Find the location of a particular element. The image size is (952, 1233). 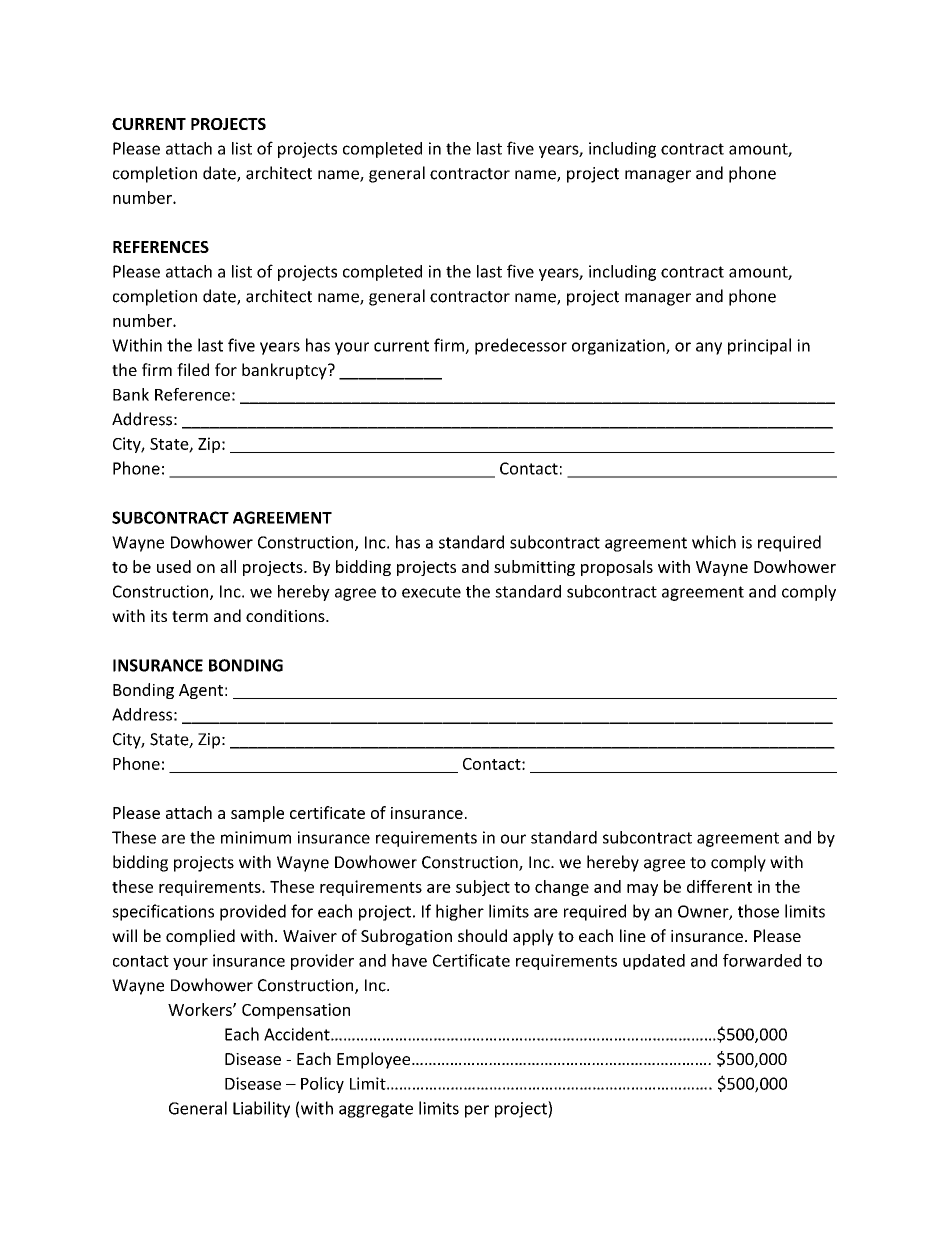

subject is located at coordinates (483, 888).
